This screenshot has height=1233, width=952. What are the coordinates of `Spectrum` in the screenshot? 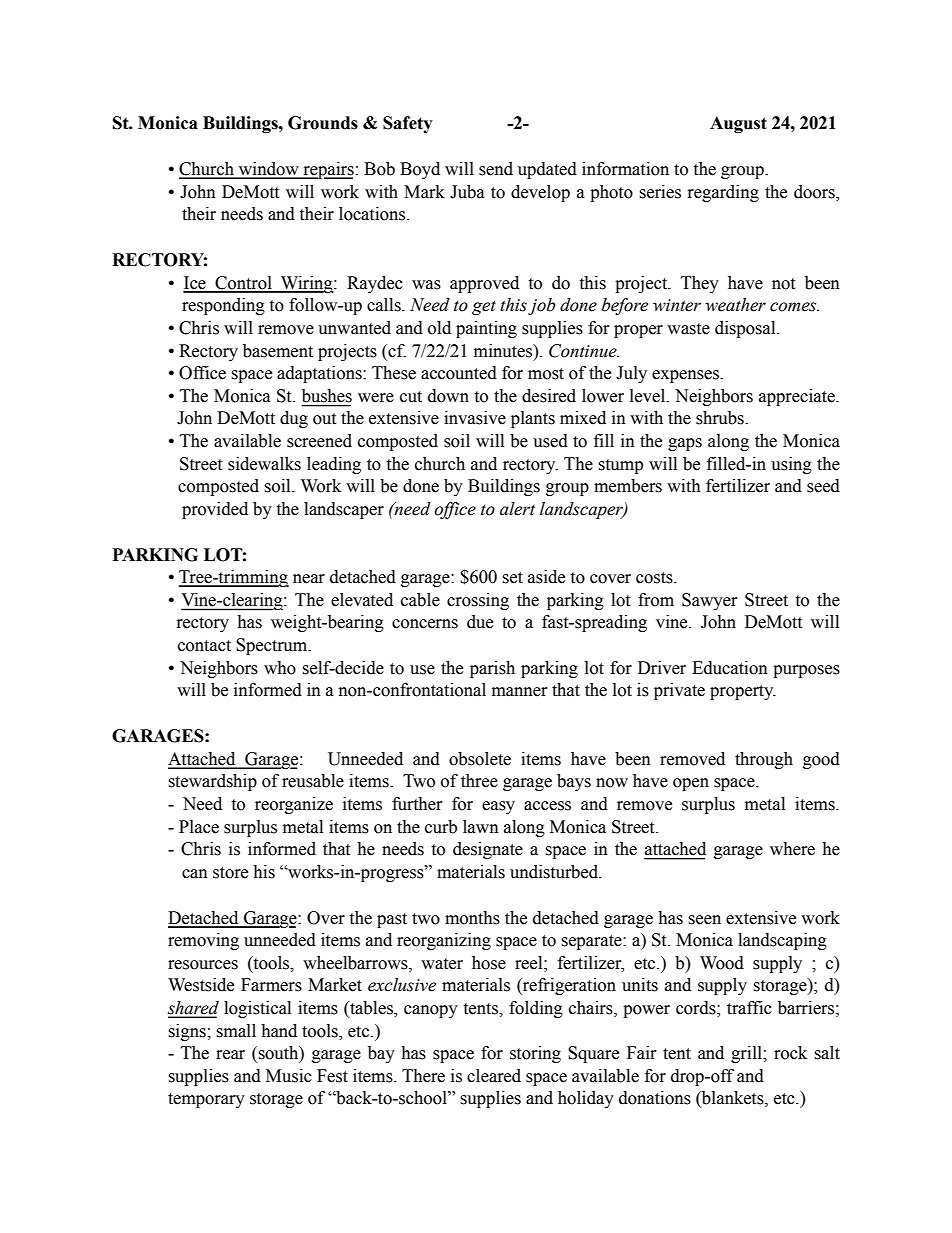 It's located at (273, 646).
